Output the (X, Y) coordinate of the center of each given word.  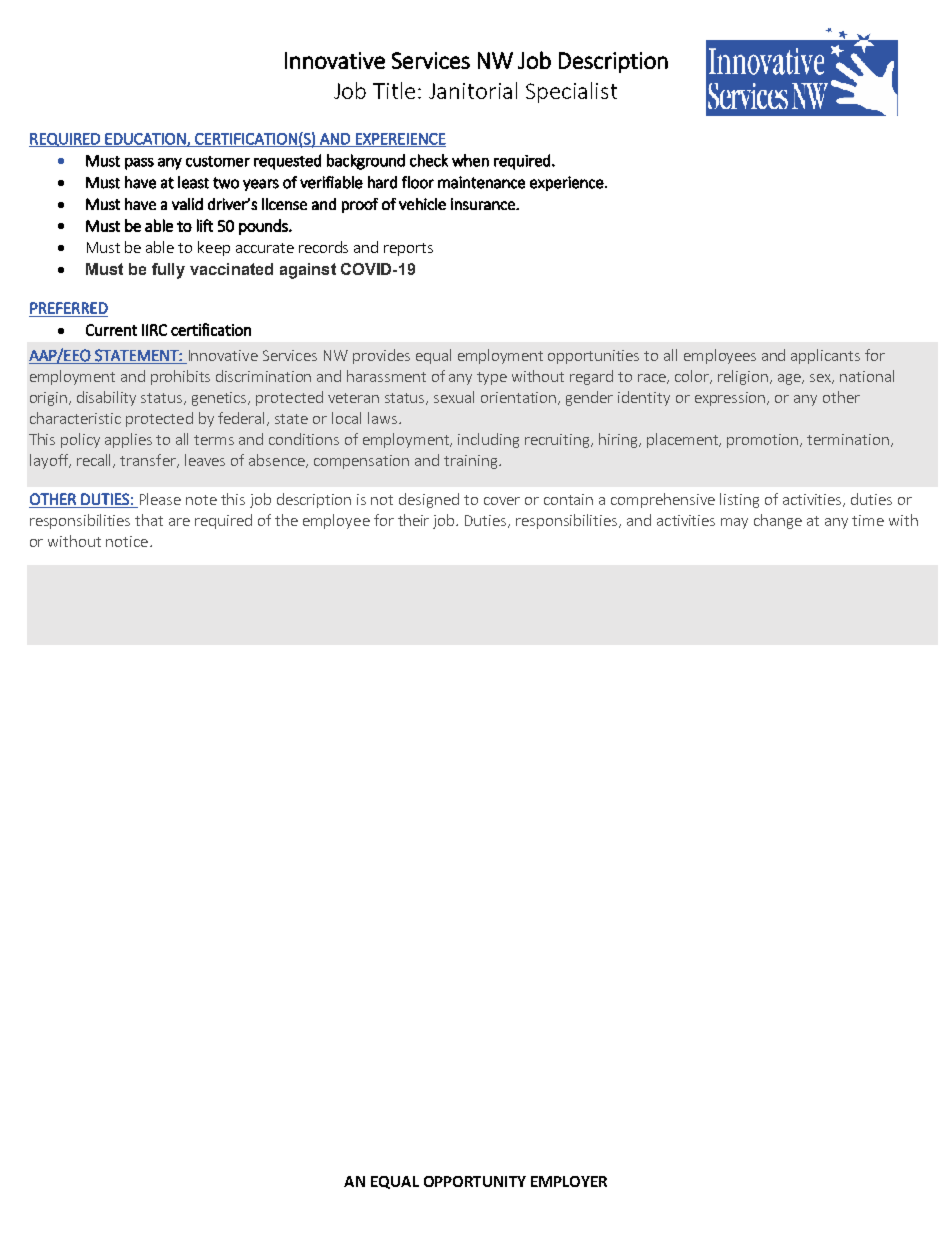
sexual (454, 397)
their (413, 520)
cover (502, 501)
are (179, 522)
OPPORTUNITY (475, 1181)
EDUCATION (145, 140)
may (734, 523)
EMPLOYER (569, 1181)
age (790, 379)
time (868, 520)
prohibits (180, 377)
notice (127, 541)
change (778, 521)
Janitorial (473, 90)
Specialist (571, 92)
